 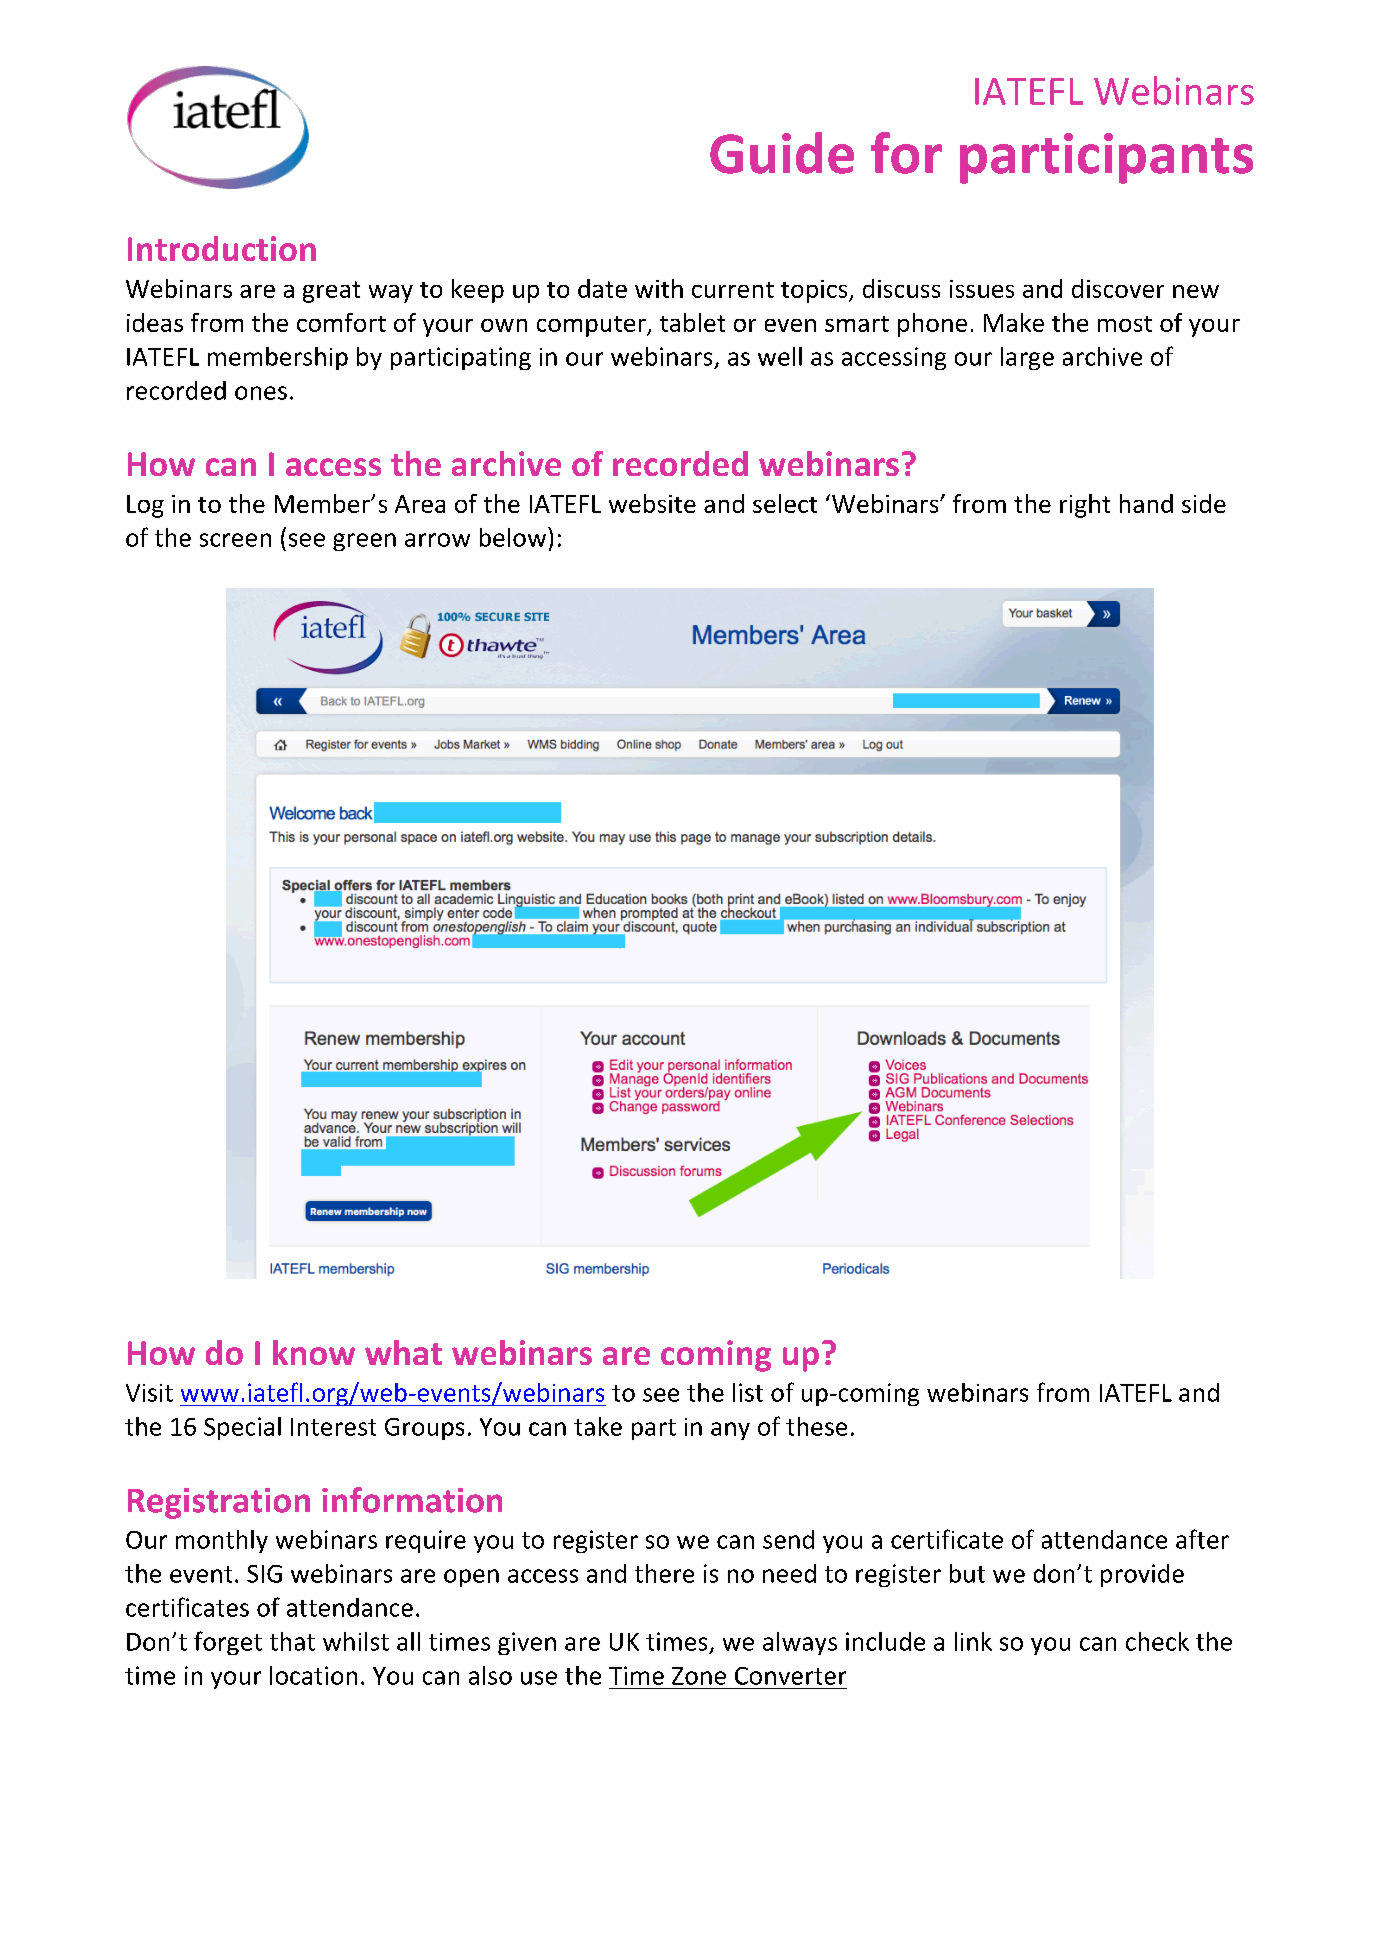 I want to click on discover, so click(x=1118, y=288).
